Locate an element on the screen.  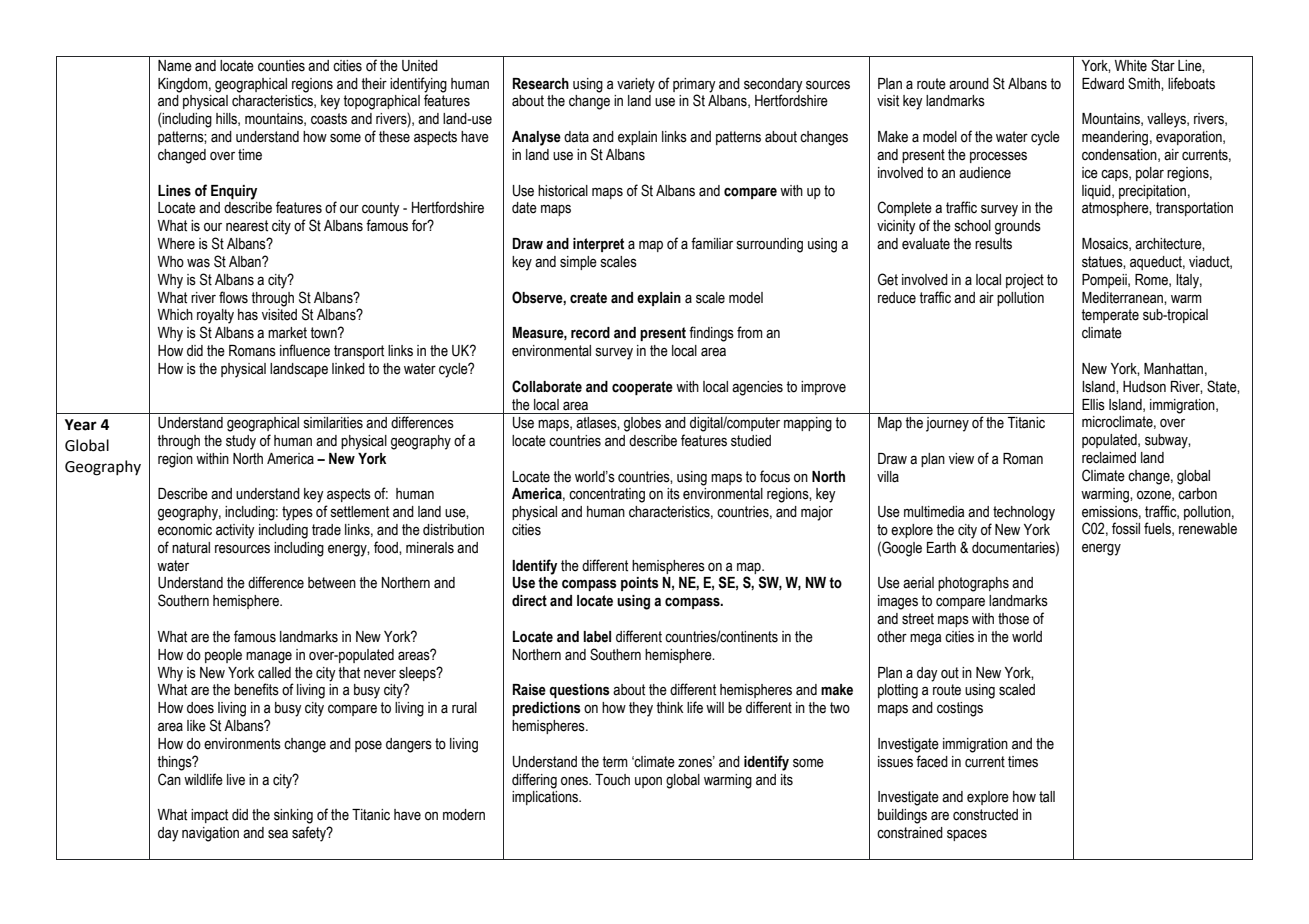
impact is located at coordinates (209, 816).
